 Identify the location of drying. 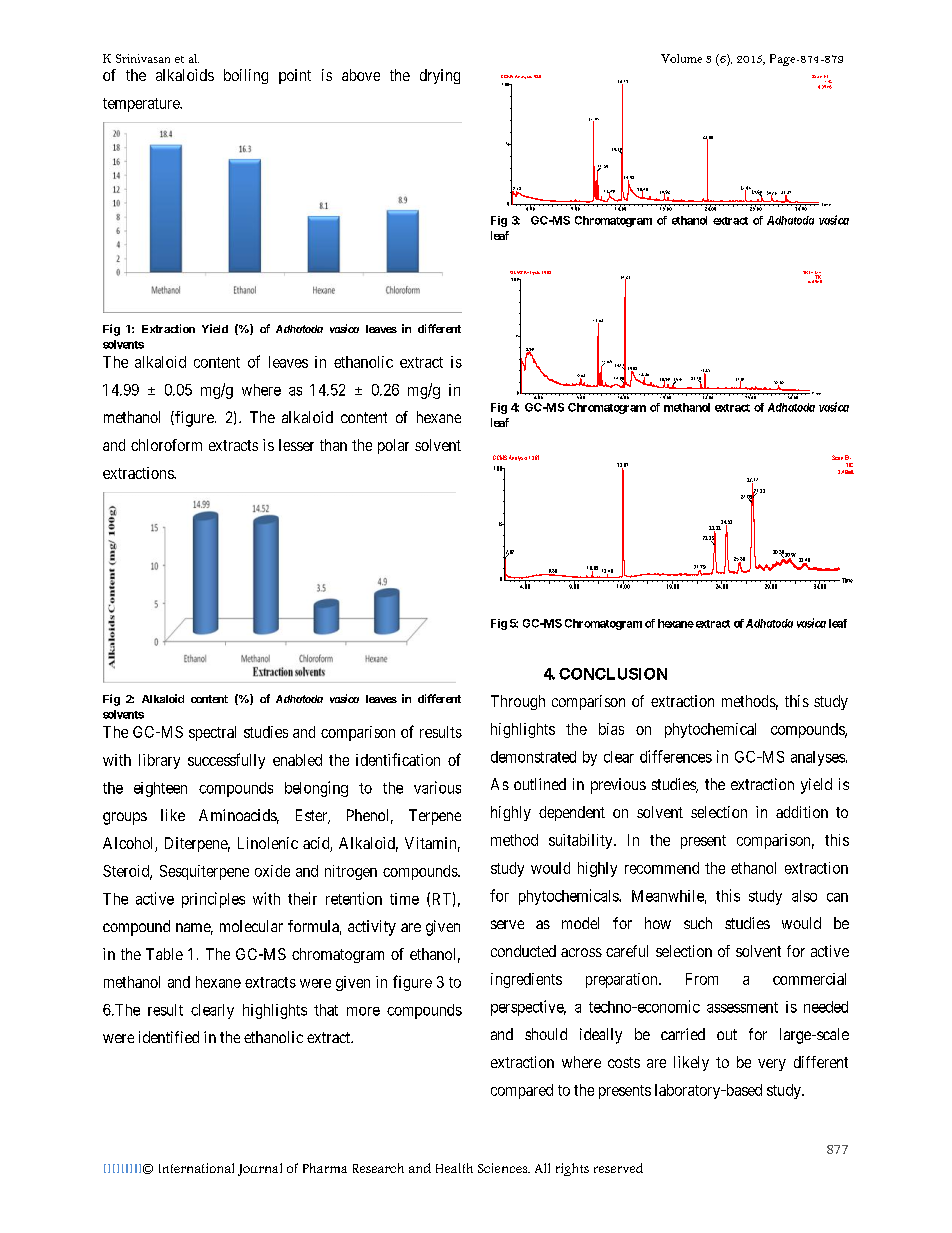
(440, 76).
